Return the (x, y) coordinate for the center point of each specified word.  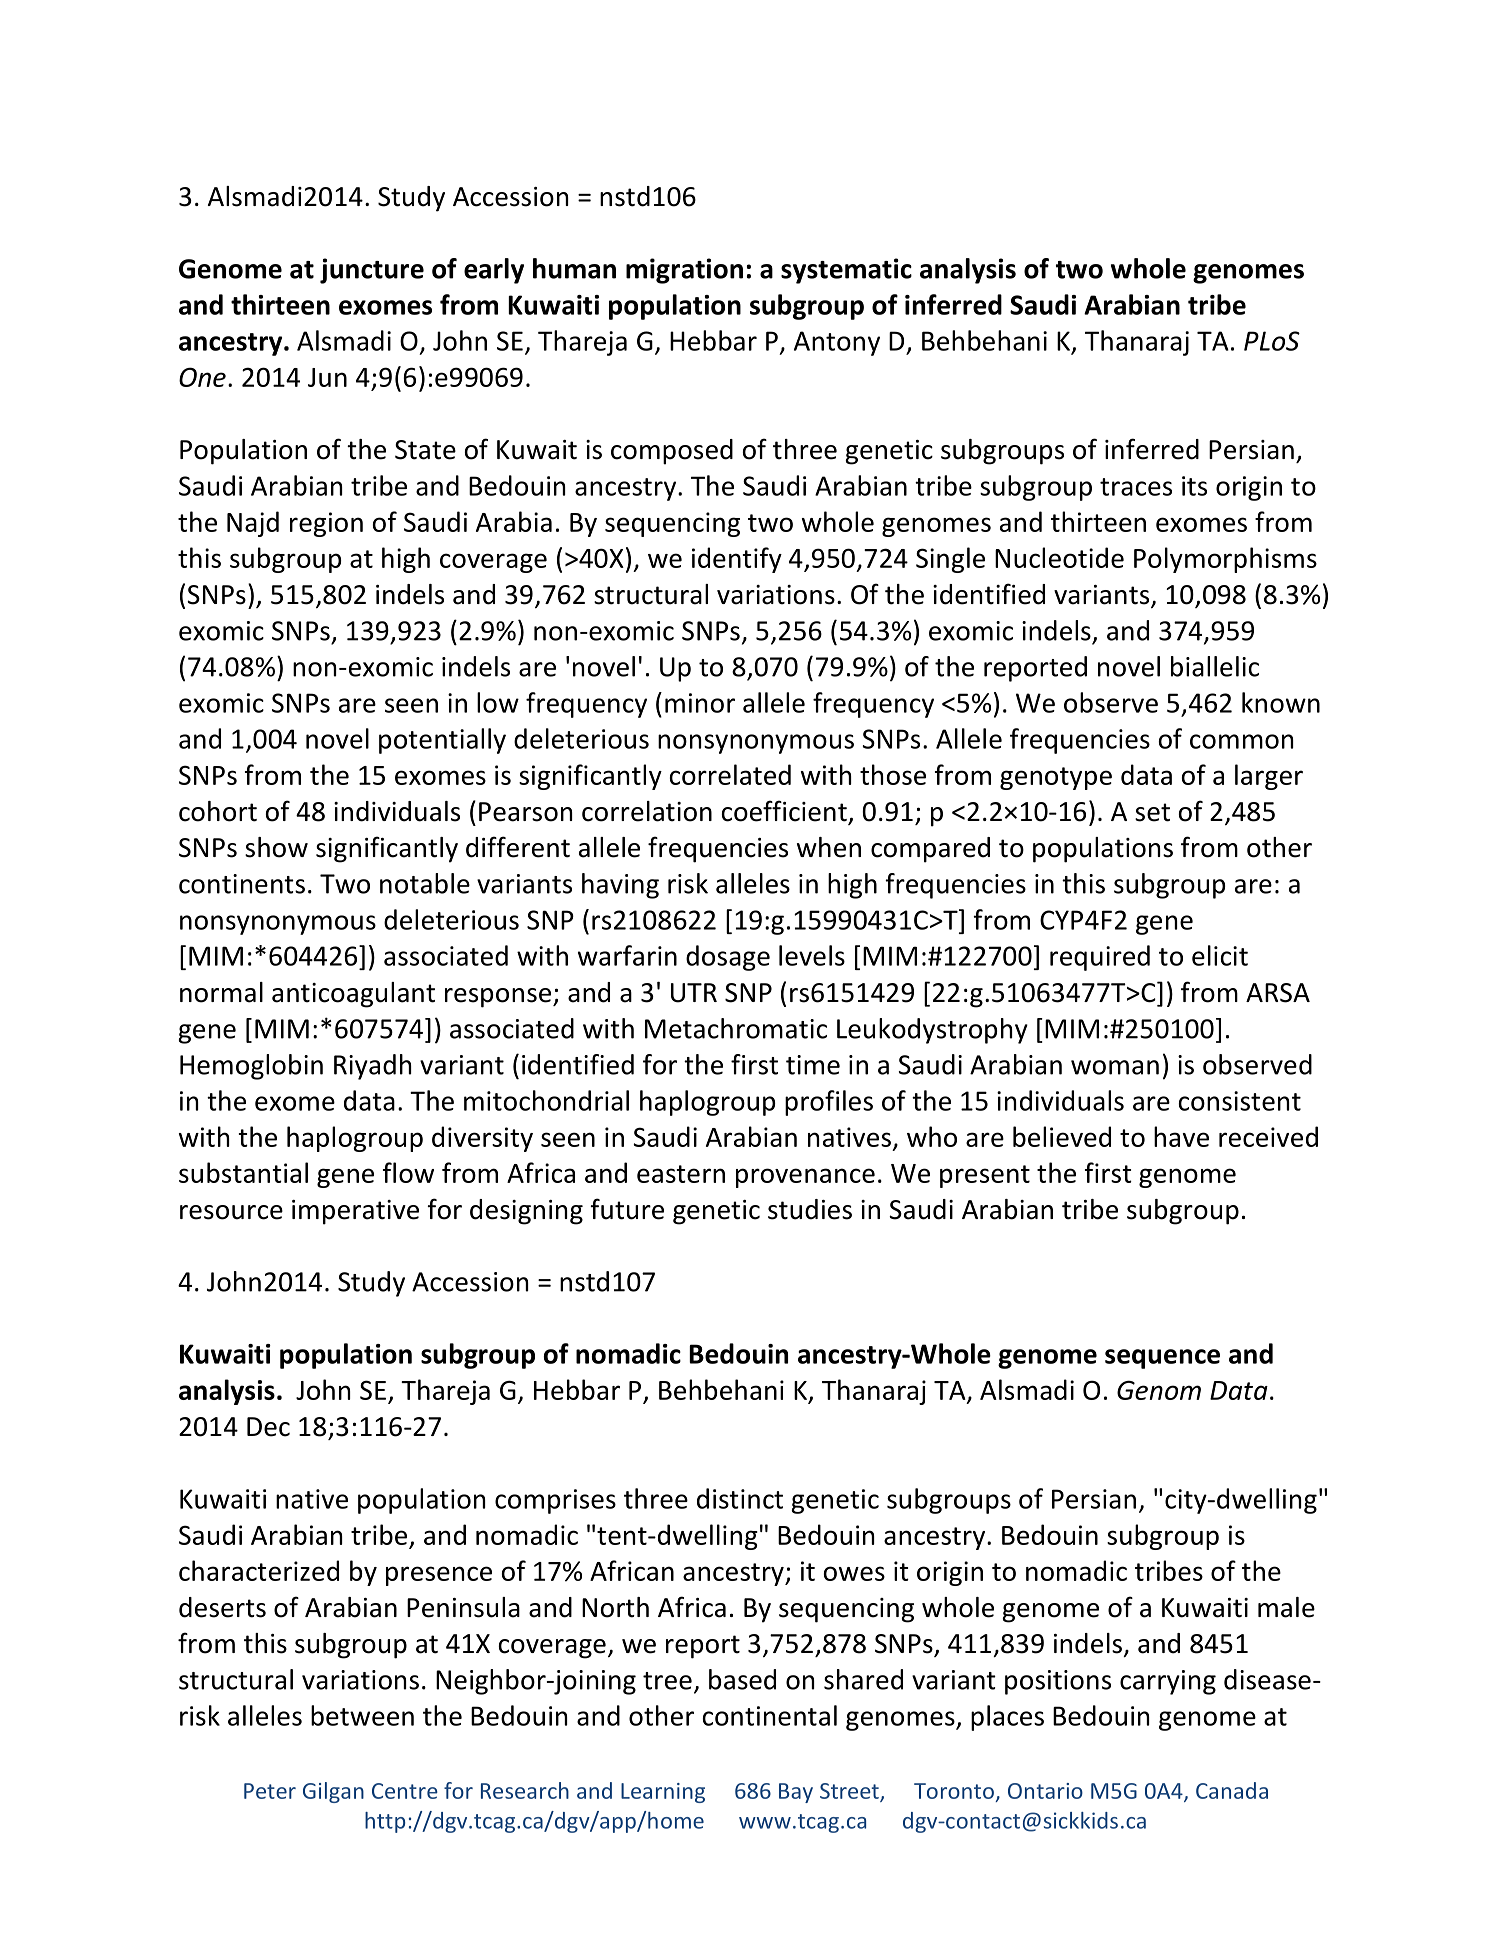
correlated (730, 774)
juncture (372, 271)
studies (810, 1209)
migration (684, 271)
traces (1136, 487)
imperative (355, 1212)
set (1152, 812)
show (276, 847)
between (362, 1715)
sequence (1162, 1359)
